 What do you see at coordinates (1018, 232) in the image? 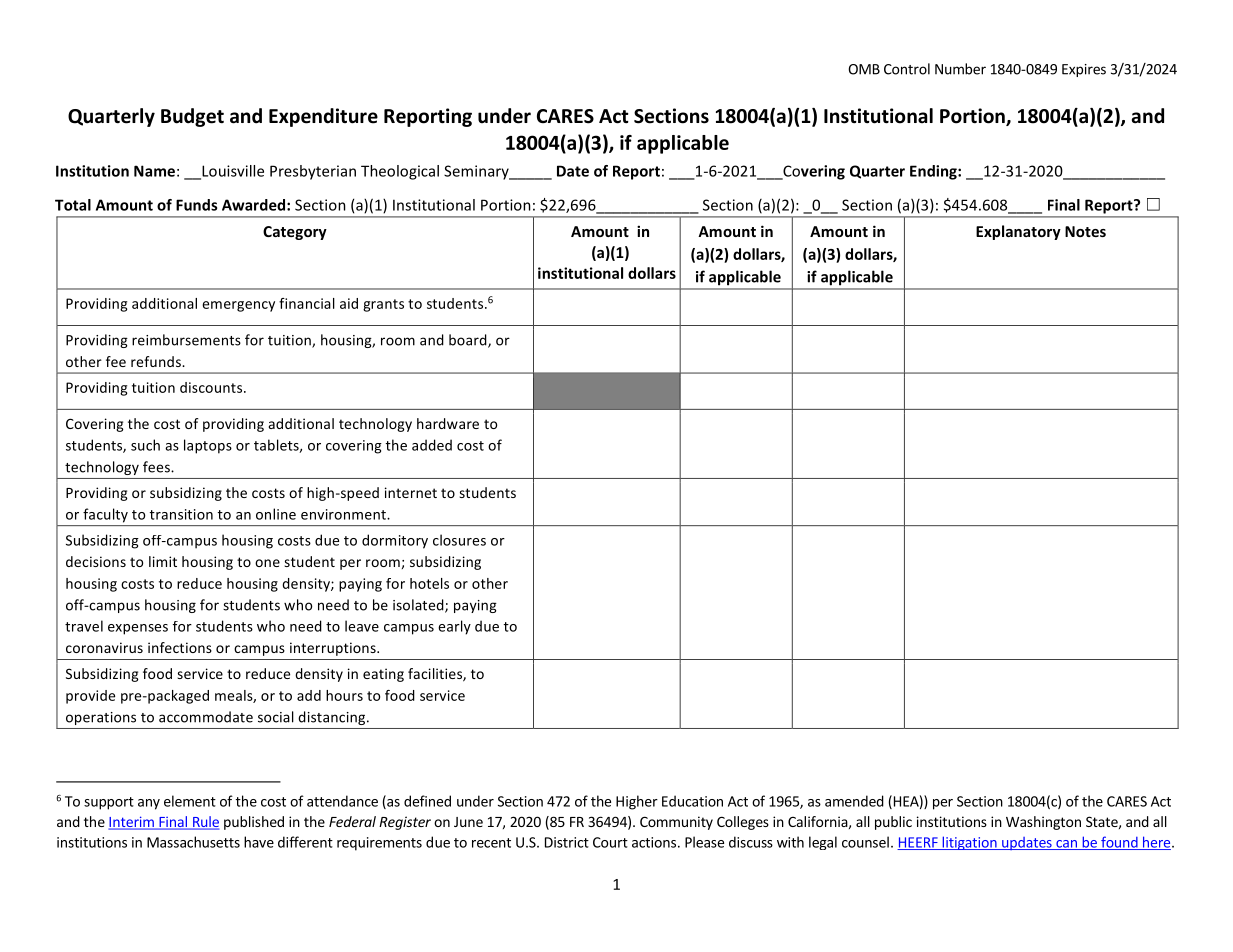
I see `Explanatory` at bounding box center [1018, 232].
